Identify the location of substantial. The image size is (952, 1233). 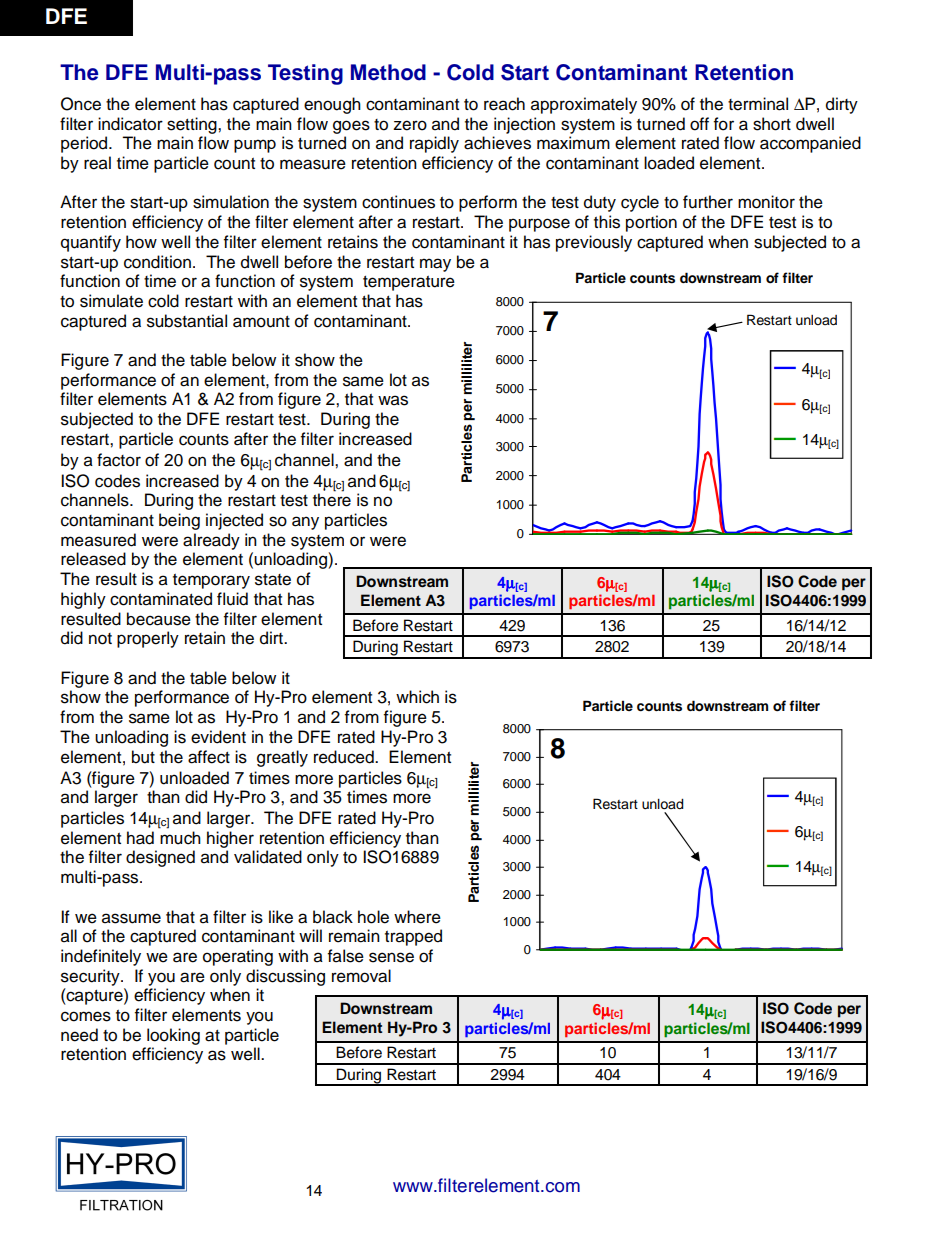
(187, 321).
